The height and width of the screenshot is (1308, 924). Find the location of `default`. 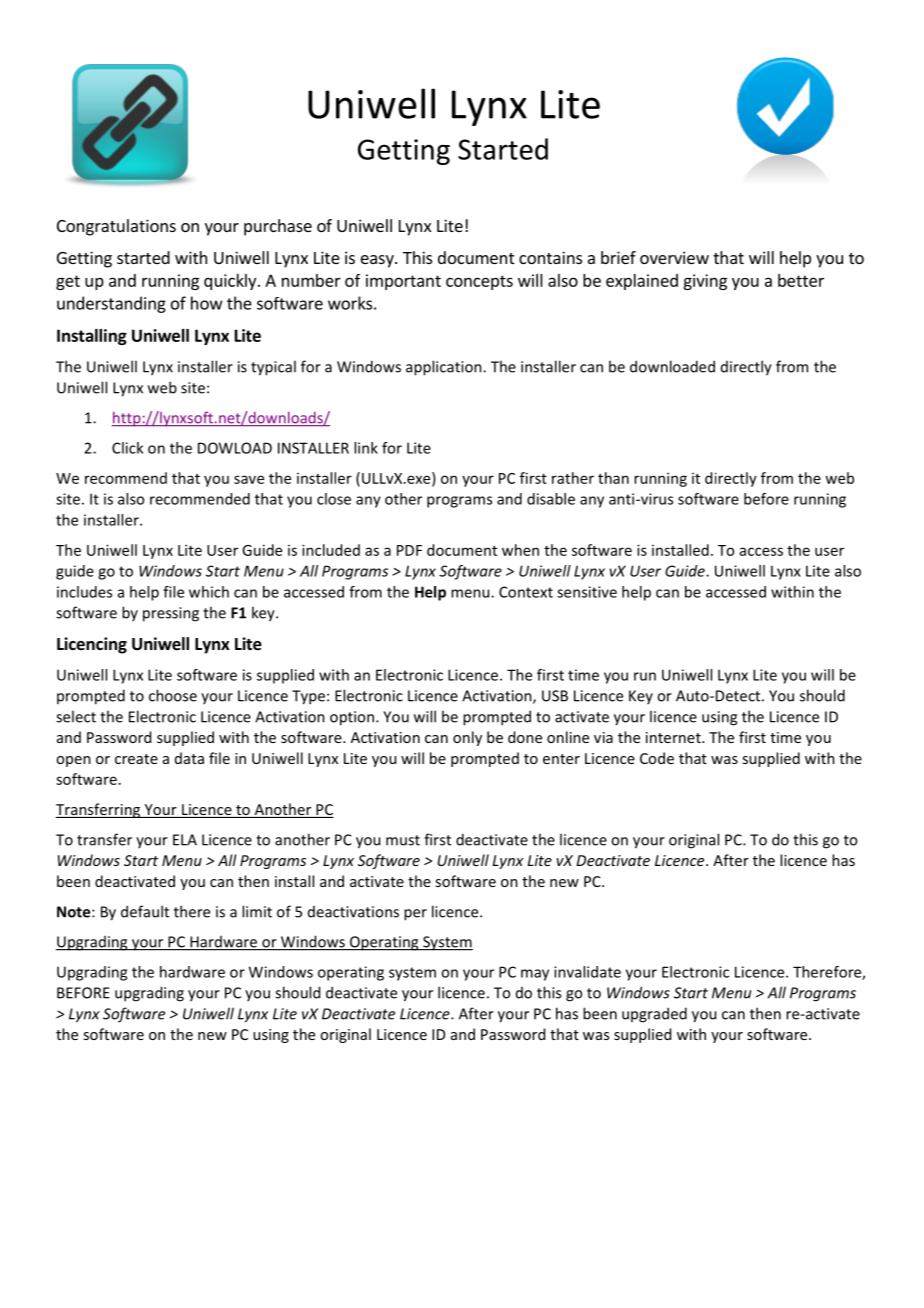

default is located at coordinates (145, 911).
